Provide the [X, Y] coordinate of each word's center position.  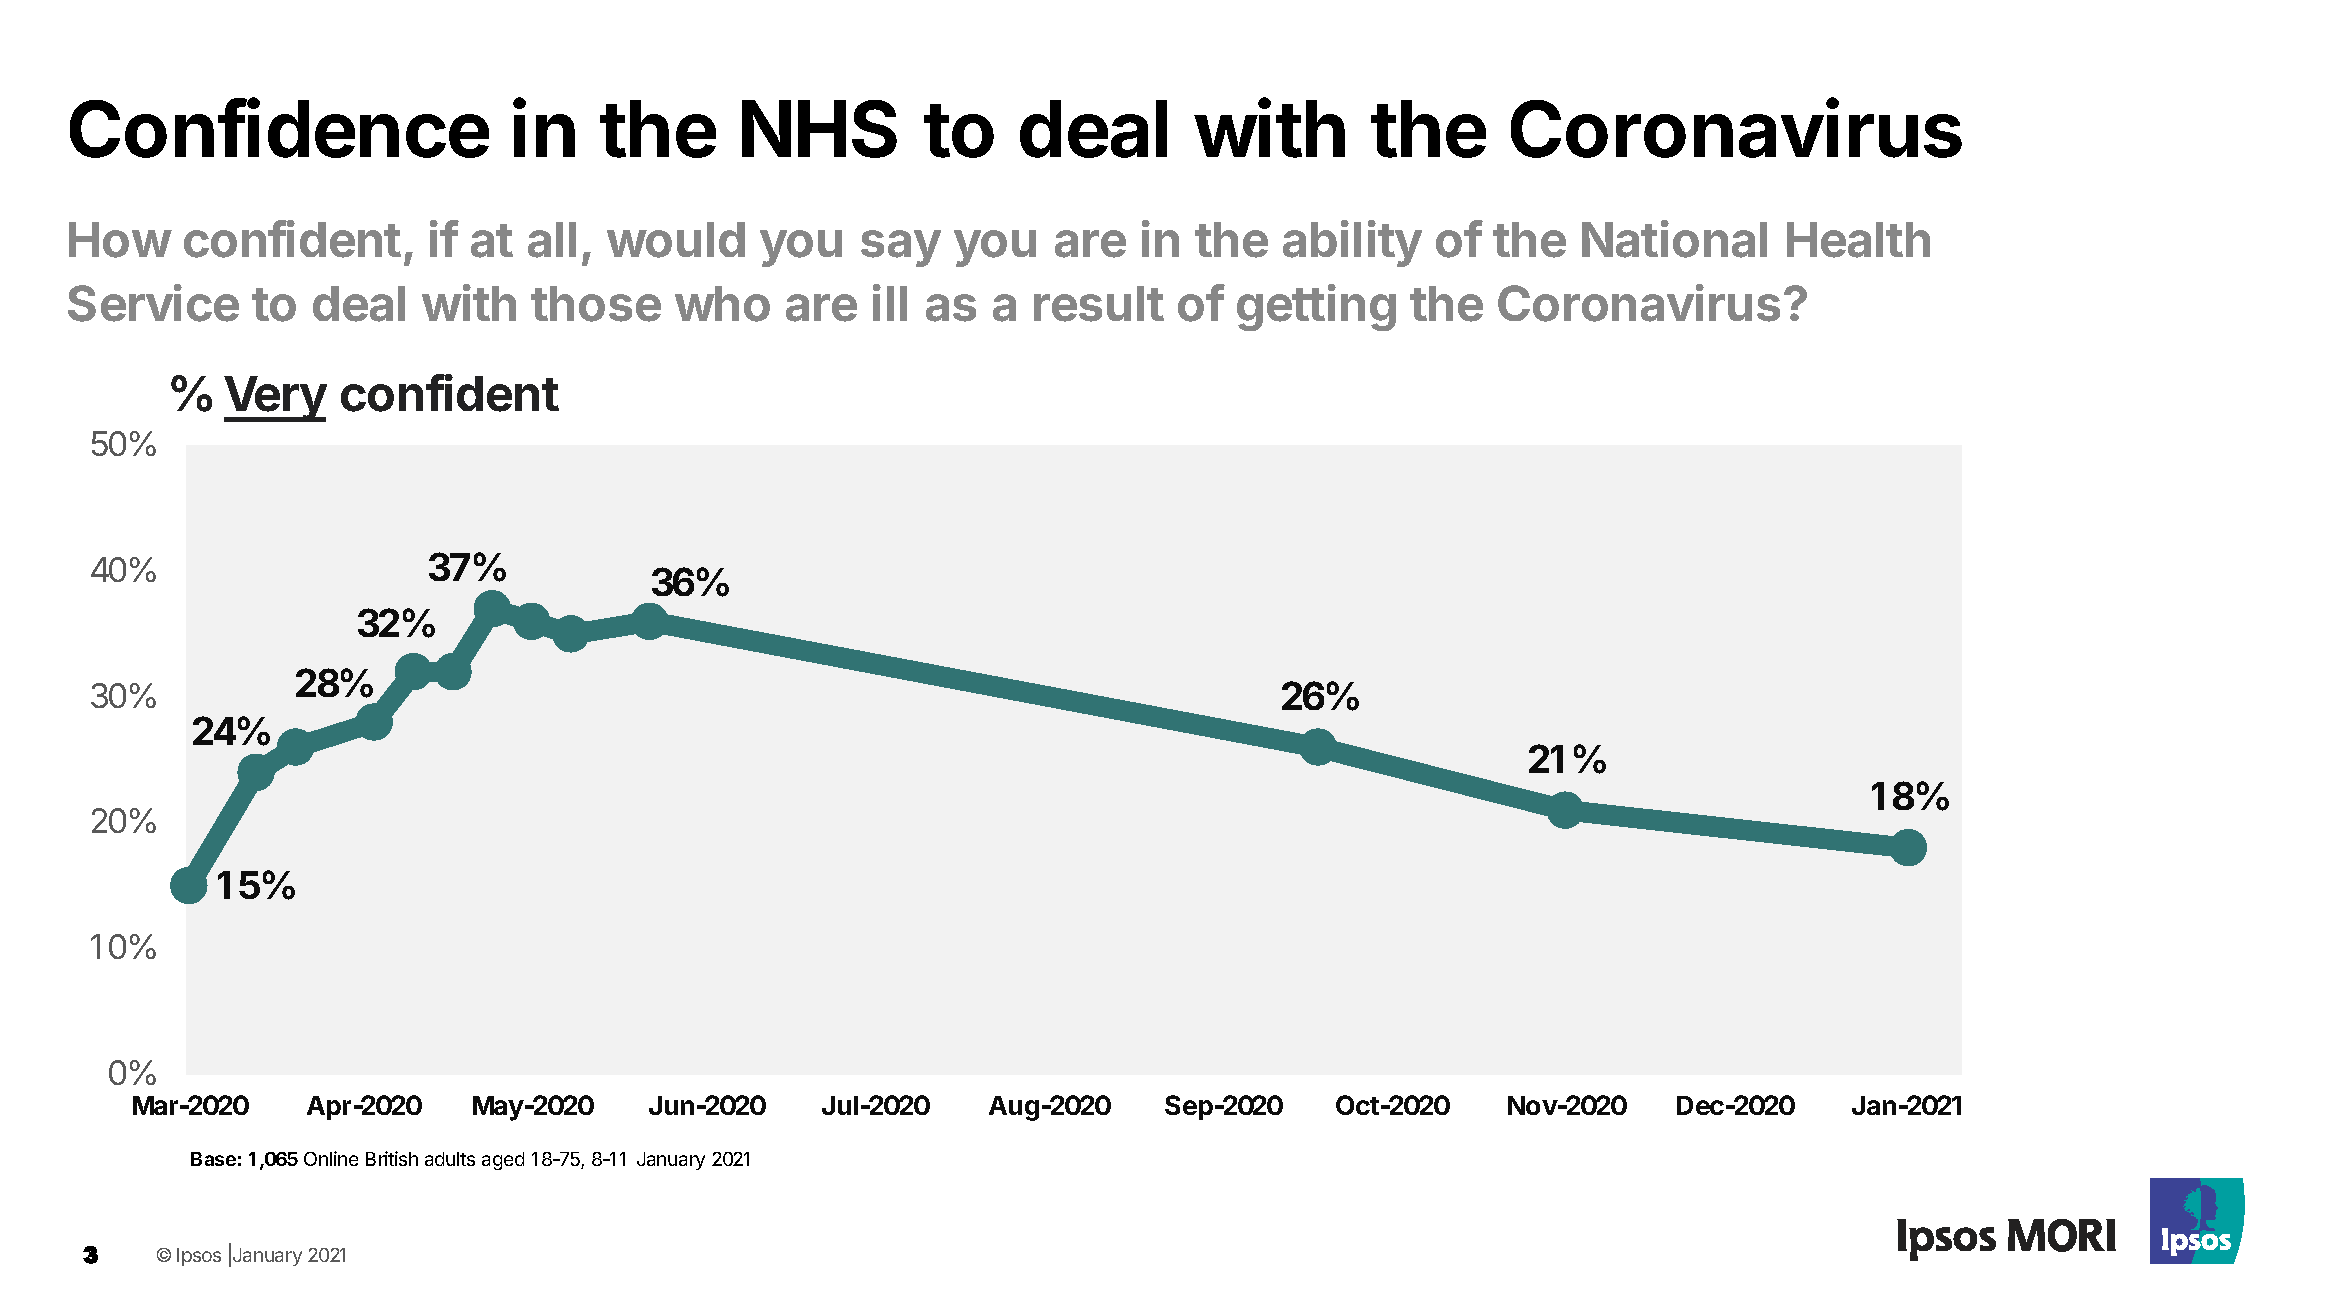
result [1099, 304]
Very [275, 399]
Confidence [279, 127]
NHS [819, 129]
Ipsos [199, 1257]
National [1674, 239]
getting [1316, 307]
